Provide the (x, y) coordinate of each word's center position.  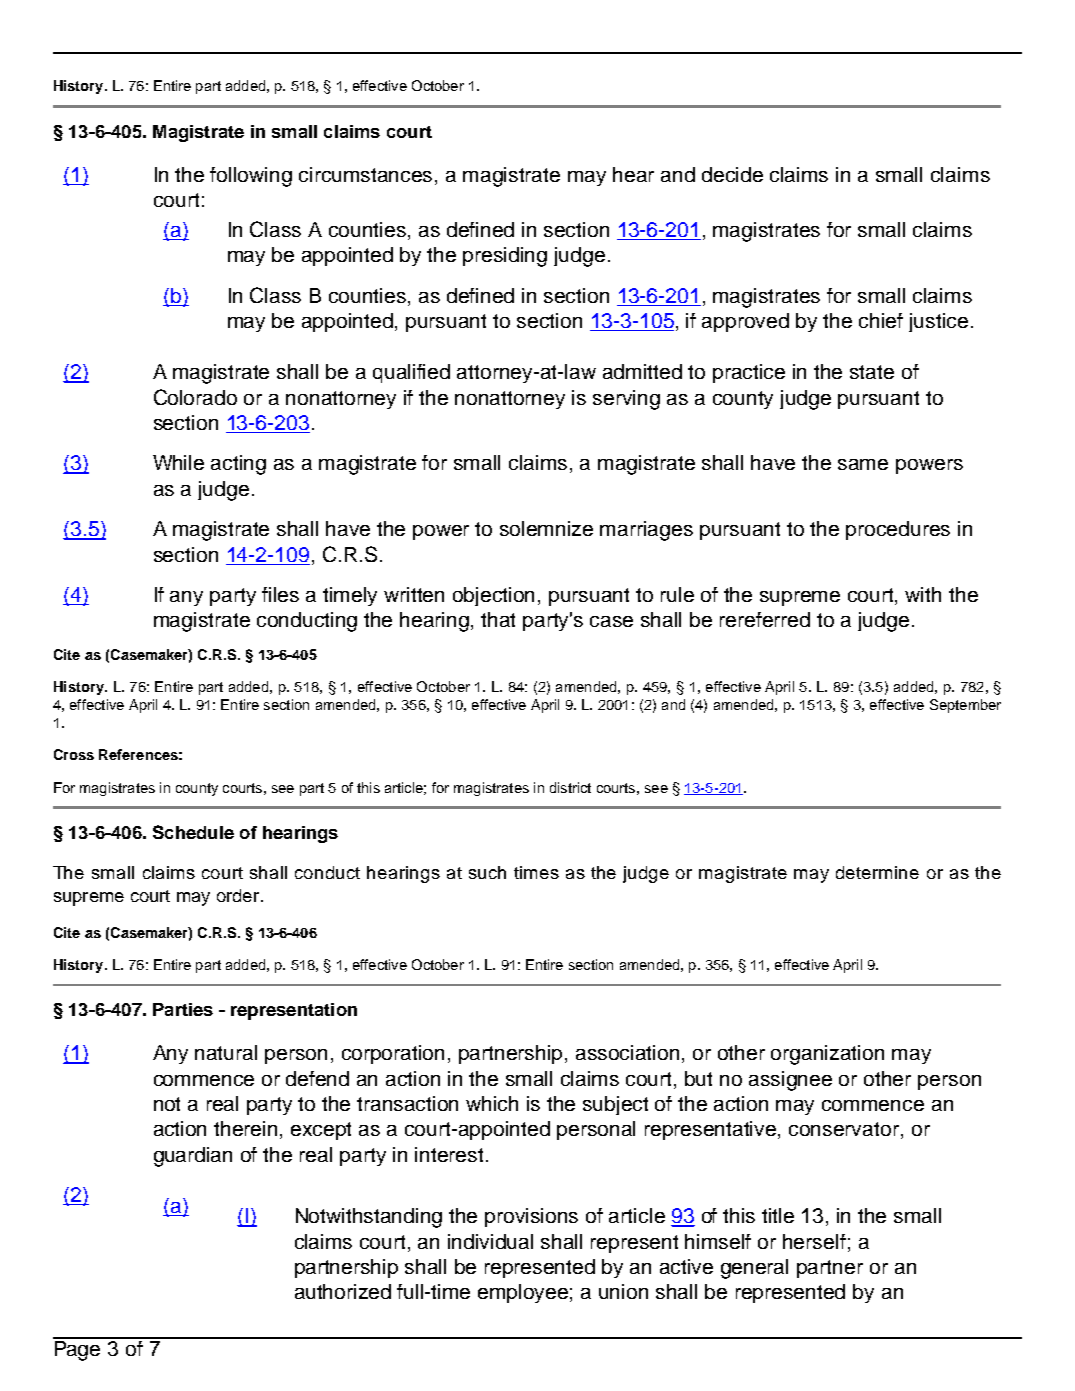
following (251, 177)
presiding (505, 257)
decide (732, 174)
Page (78, 1349)
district (570, 787)
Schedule (193, 832)
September (965, 706)
